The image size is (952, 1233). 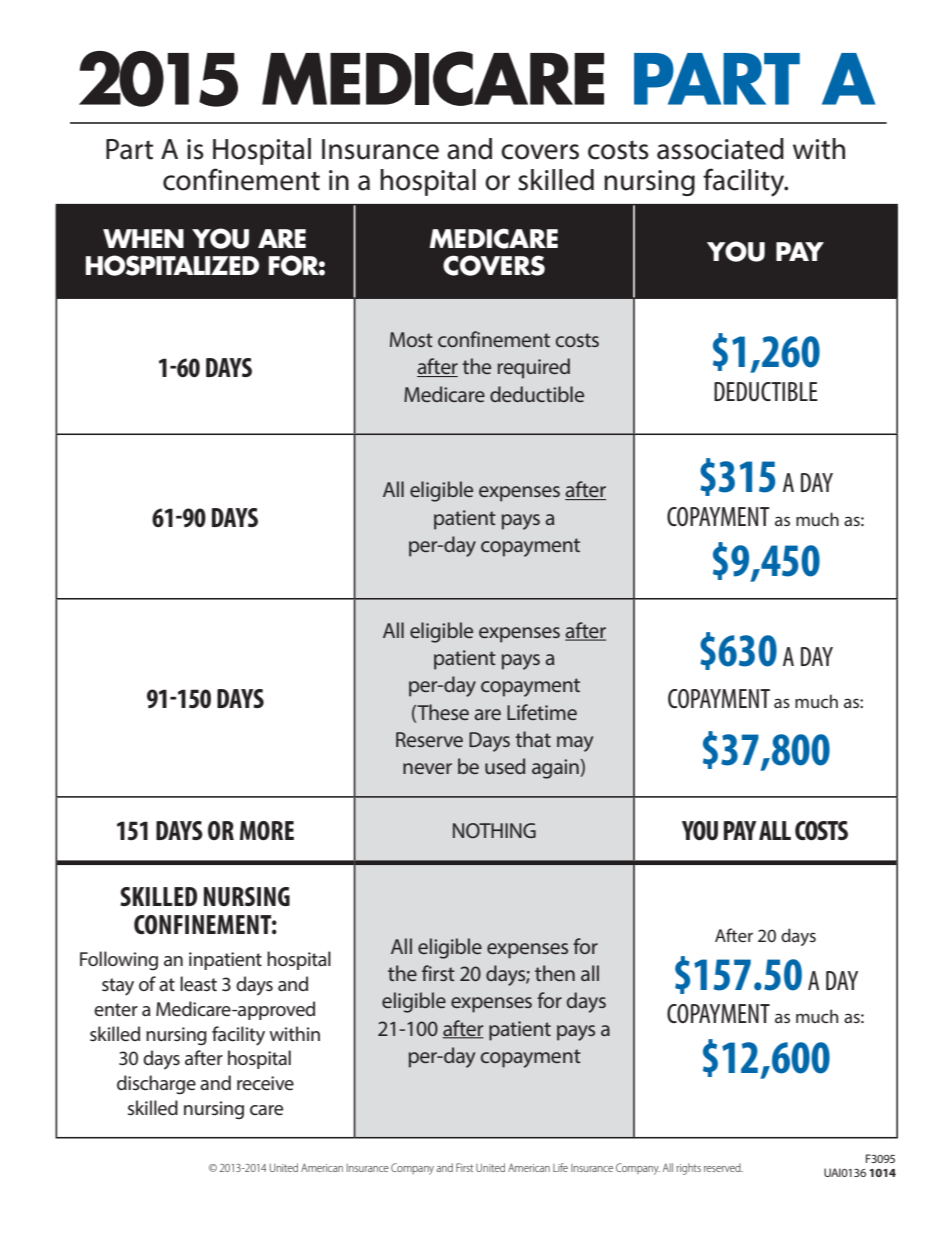 I want to click on discharge, so click(x=156, y=1084).
